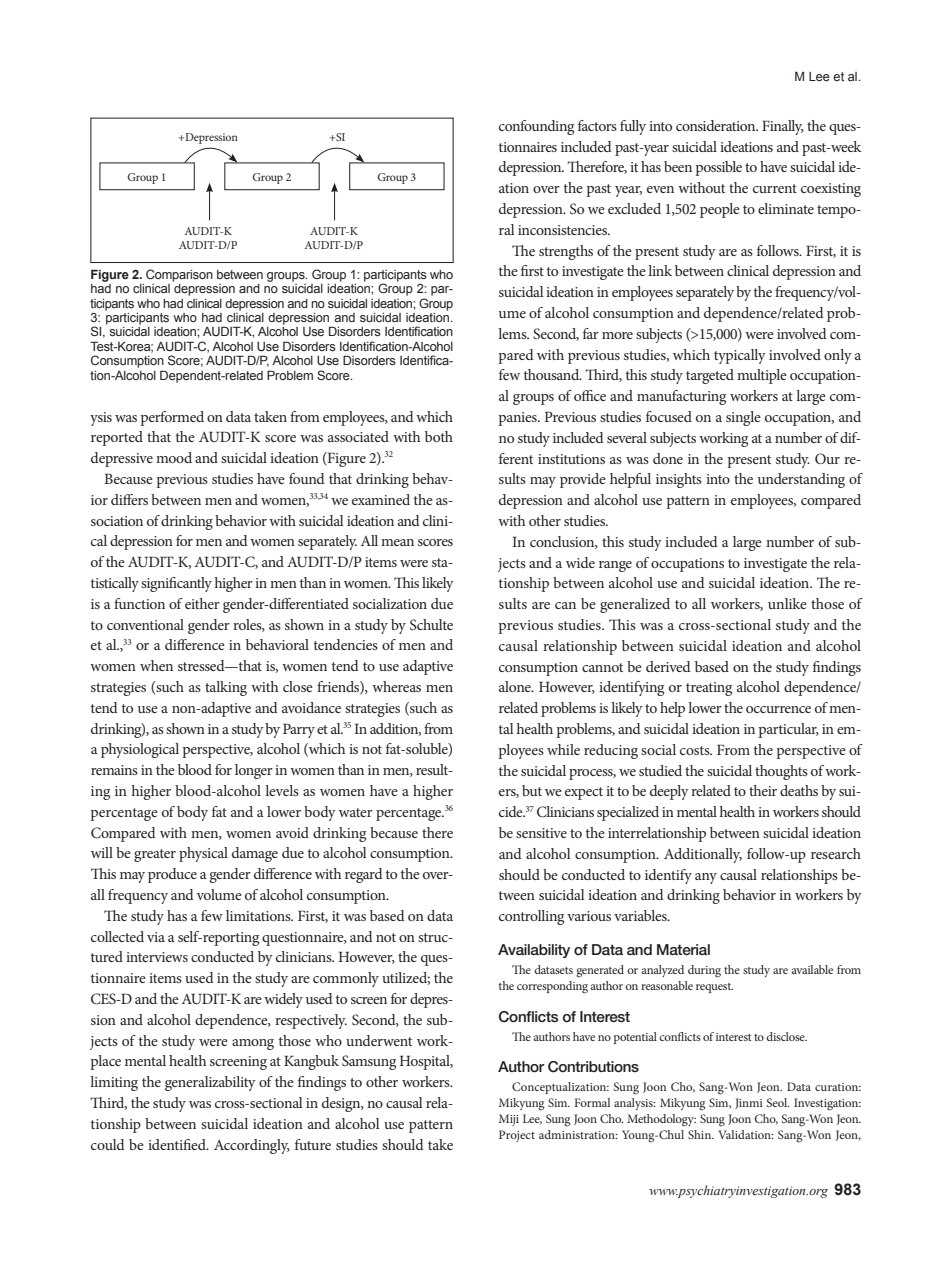 Image resolution: width=952 pixels, height=1270 pixels. I want to click on possible, so click(718, 168).
